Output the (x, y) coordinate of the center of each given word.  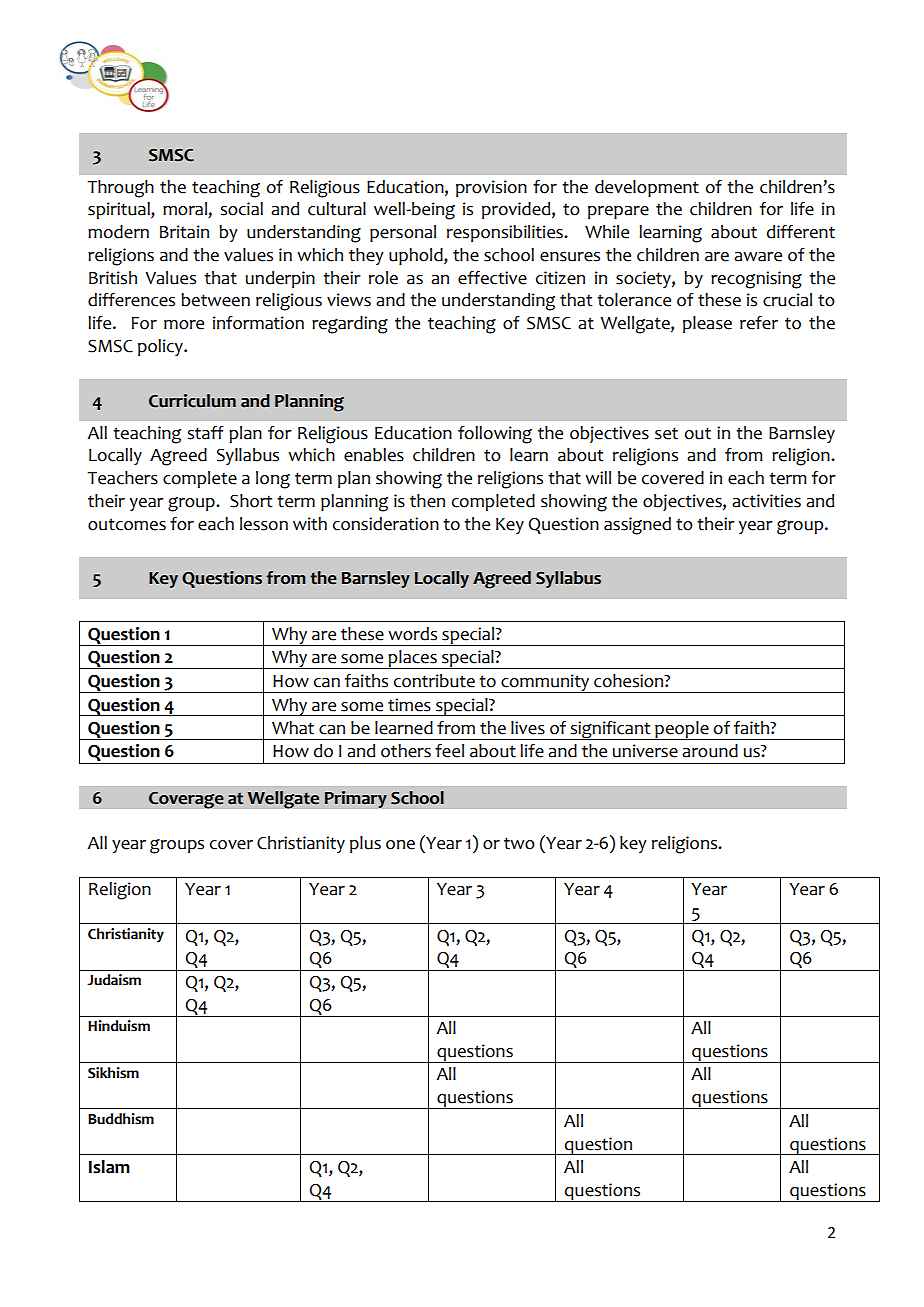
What (293, 728)
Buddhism (121, 1119)
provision (491, 188)
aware (758, 257)
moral (186, 210)
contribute (434, 681)
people (682, 730)
